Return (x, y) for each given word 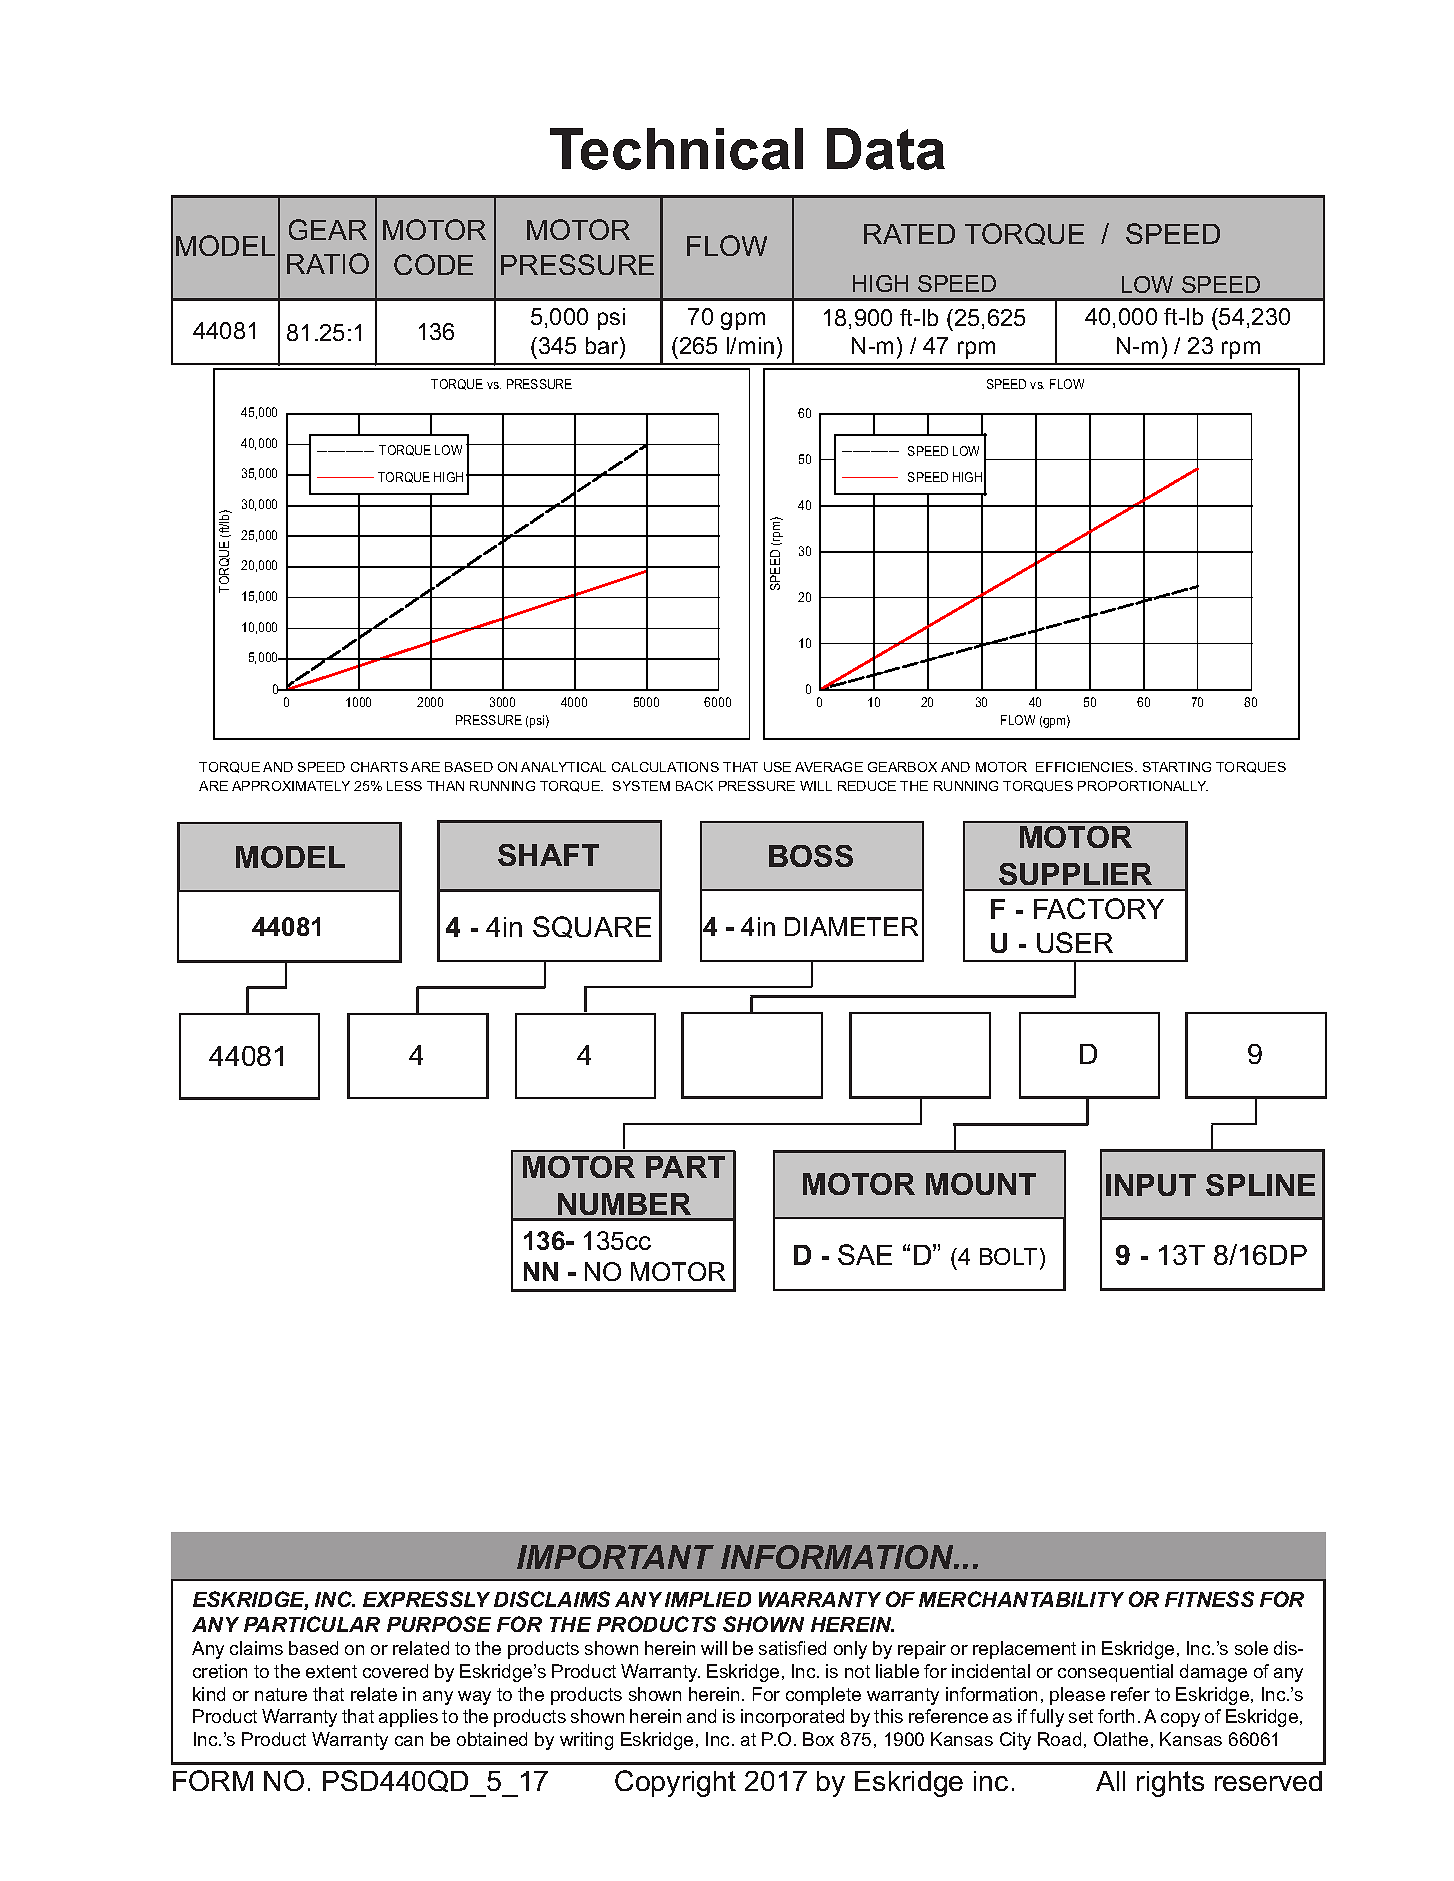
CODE (433, 264)
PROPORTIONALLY (1143, 786)
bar (603, 345)
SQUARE (592, 927)
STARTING (1177, 767)
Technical (676, 149)
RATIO (328, 263)
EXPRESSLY (426, 1599)
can (409, 1741)
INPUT (1151, 1185)
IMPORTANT (615, 1557)
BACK (694, 786)
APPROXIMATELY (291, 786)
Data (886, 149)
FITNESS (1209, 1599)
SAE (865, 1254)
